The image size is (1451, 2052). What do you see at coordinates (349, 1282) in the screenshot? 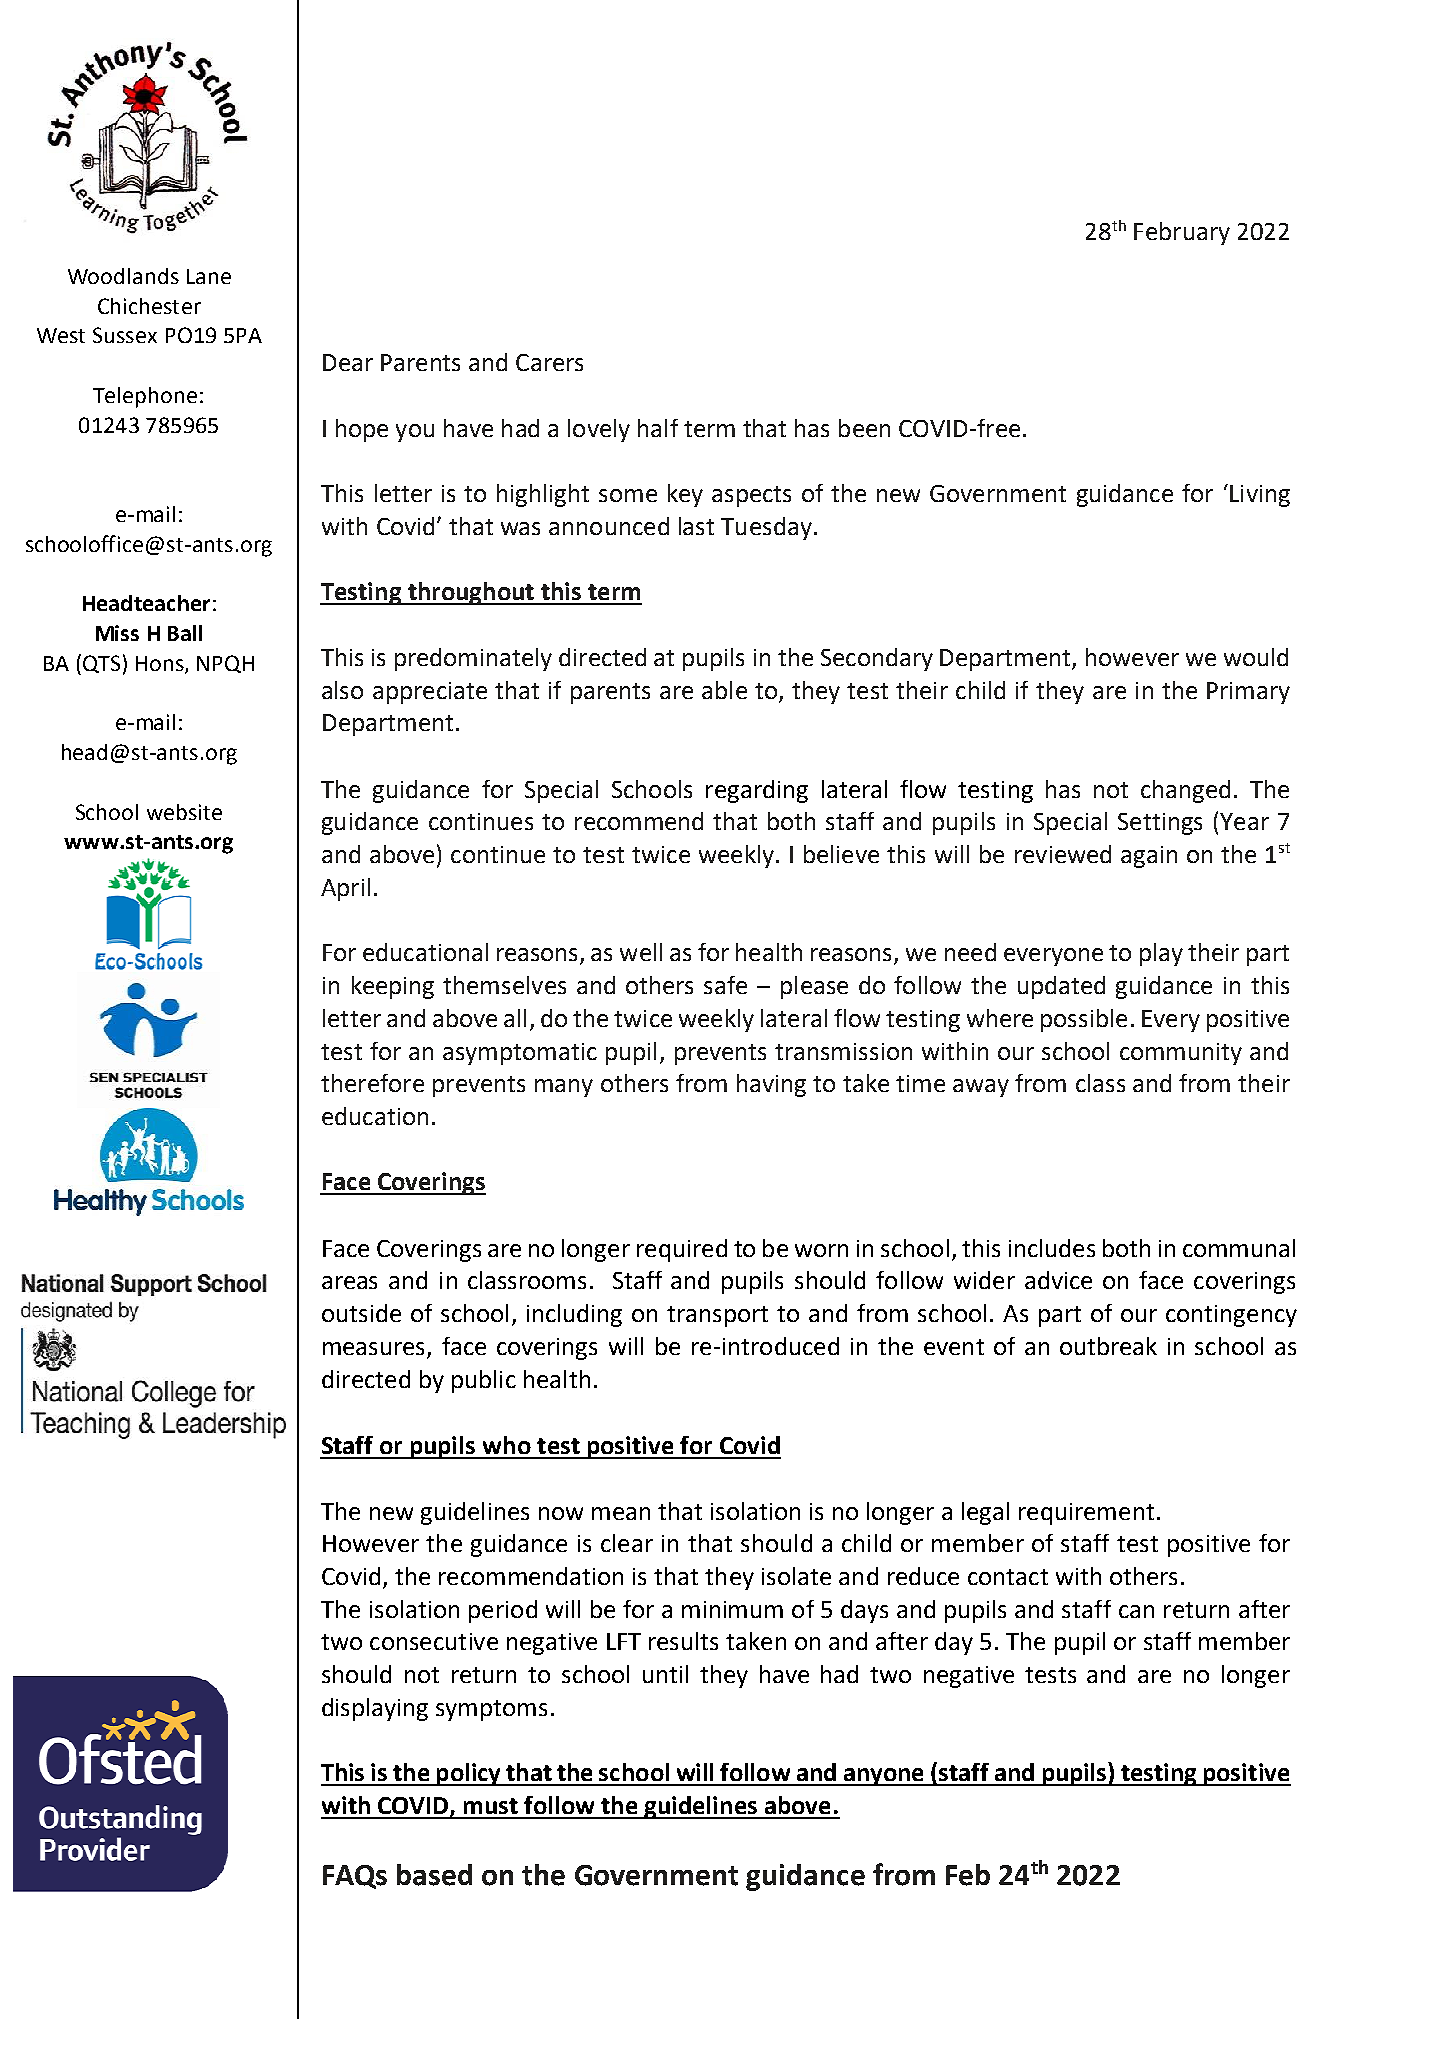
I see `areas` at bounding box center [349, 1282].
